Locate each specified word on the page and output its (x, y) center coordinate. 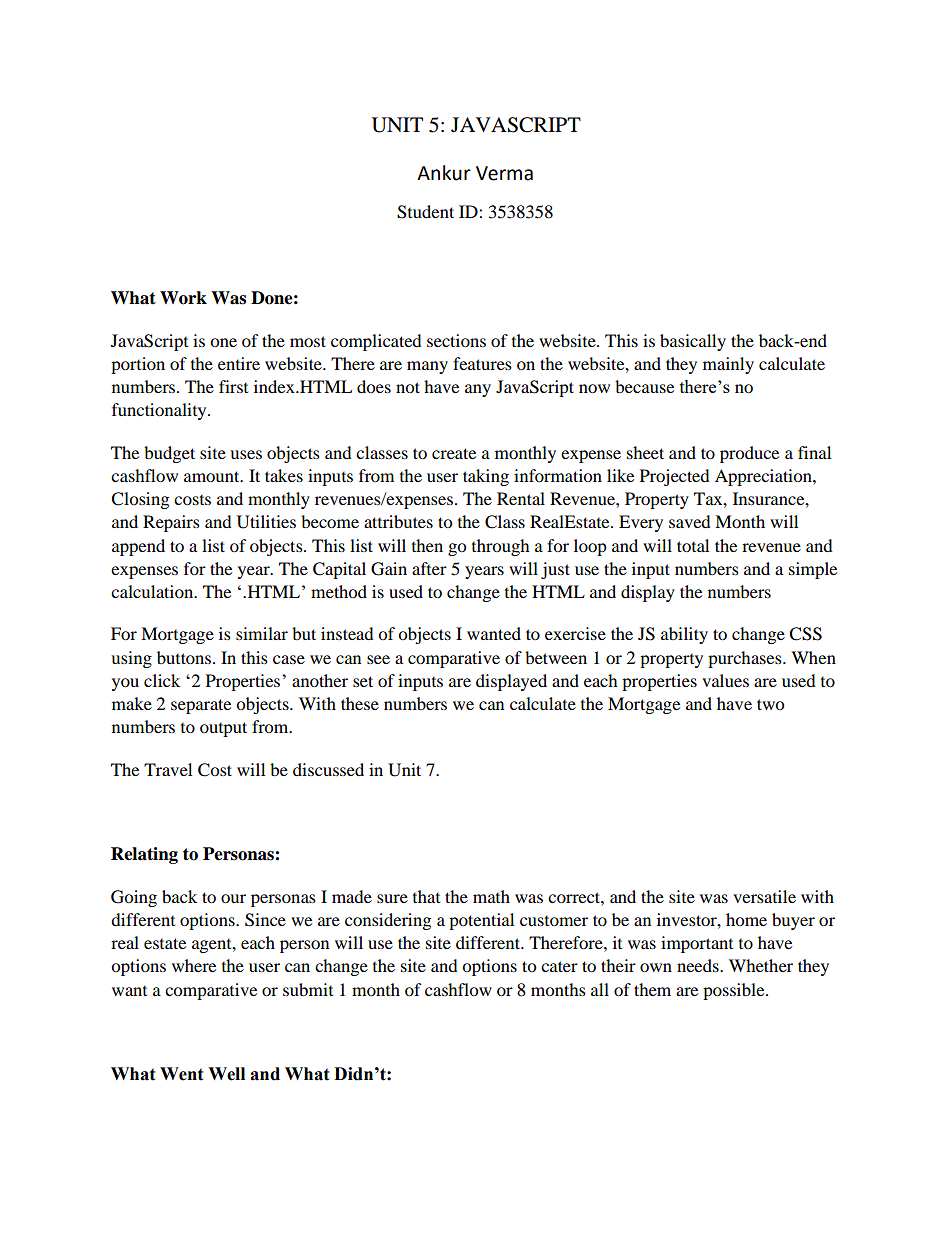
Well (226, 1074)
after (429, 568)
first (233, 386)
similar (262, 633)
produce (749, 454)
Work (183, 298)
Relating (144, 855)
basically (693, 342)
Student (425, 212)
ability (684, 635)
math (491, 896)
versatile (764, 896)
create (454, 453)
